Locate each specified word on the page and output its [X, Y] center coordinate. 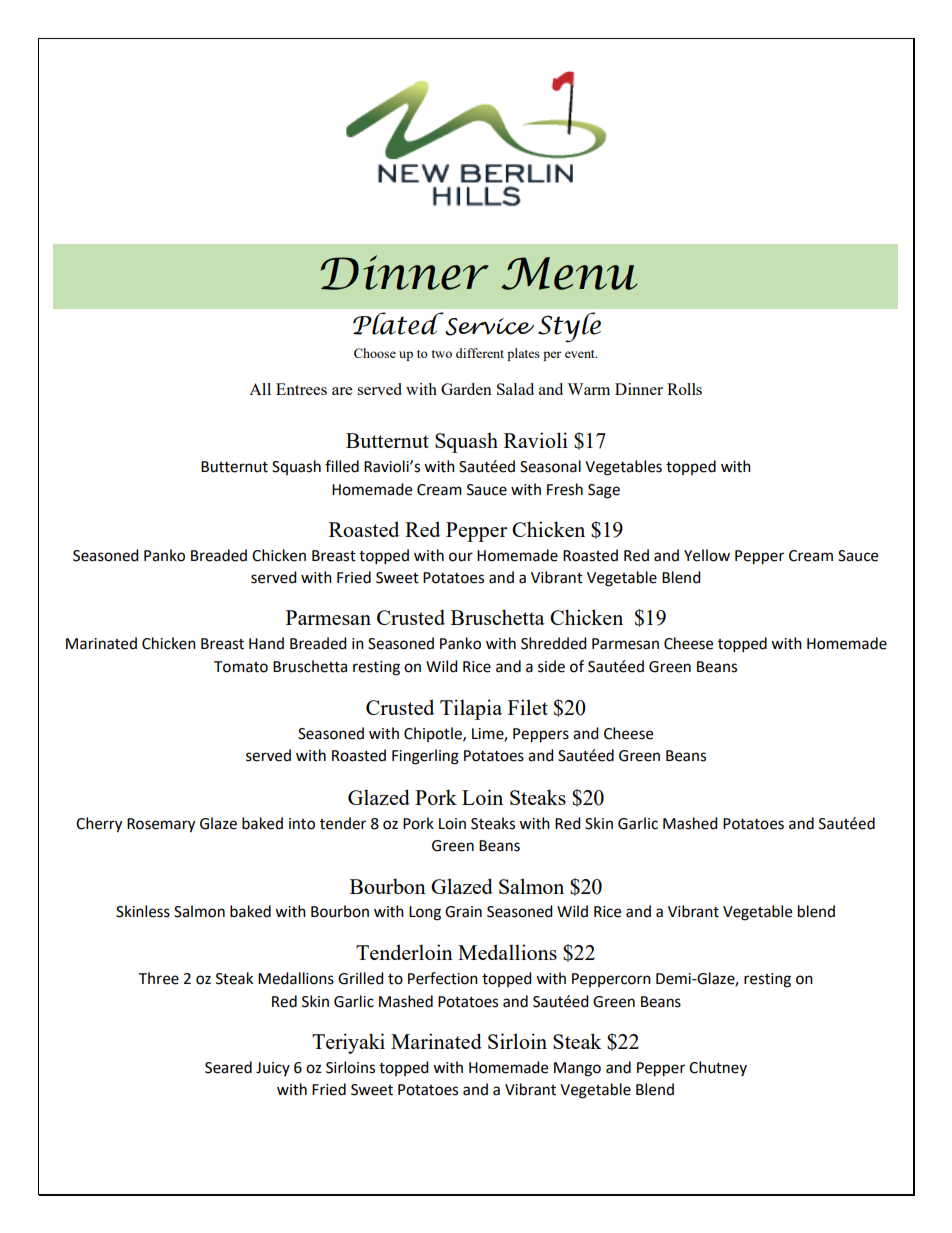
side [551, 666]
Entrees [301, 389]
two [441, 354]
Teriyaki [348, 1043]
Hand [266, 643]
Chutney [718, 1068]
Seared [228, 1067]
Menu [569, 273]
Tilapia [471, 709]
